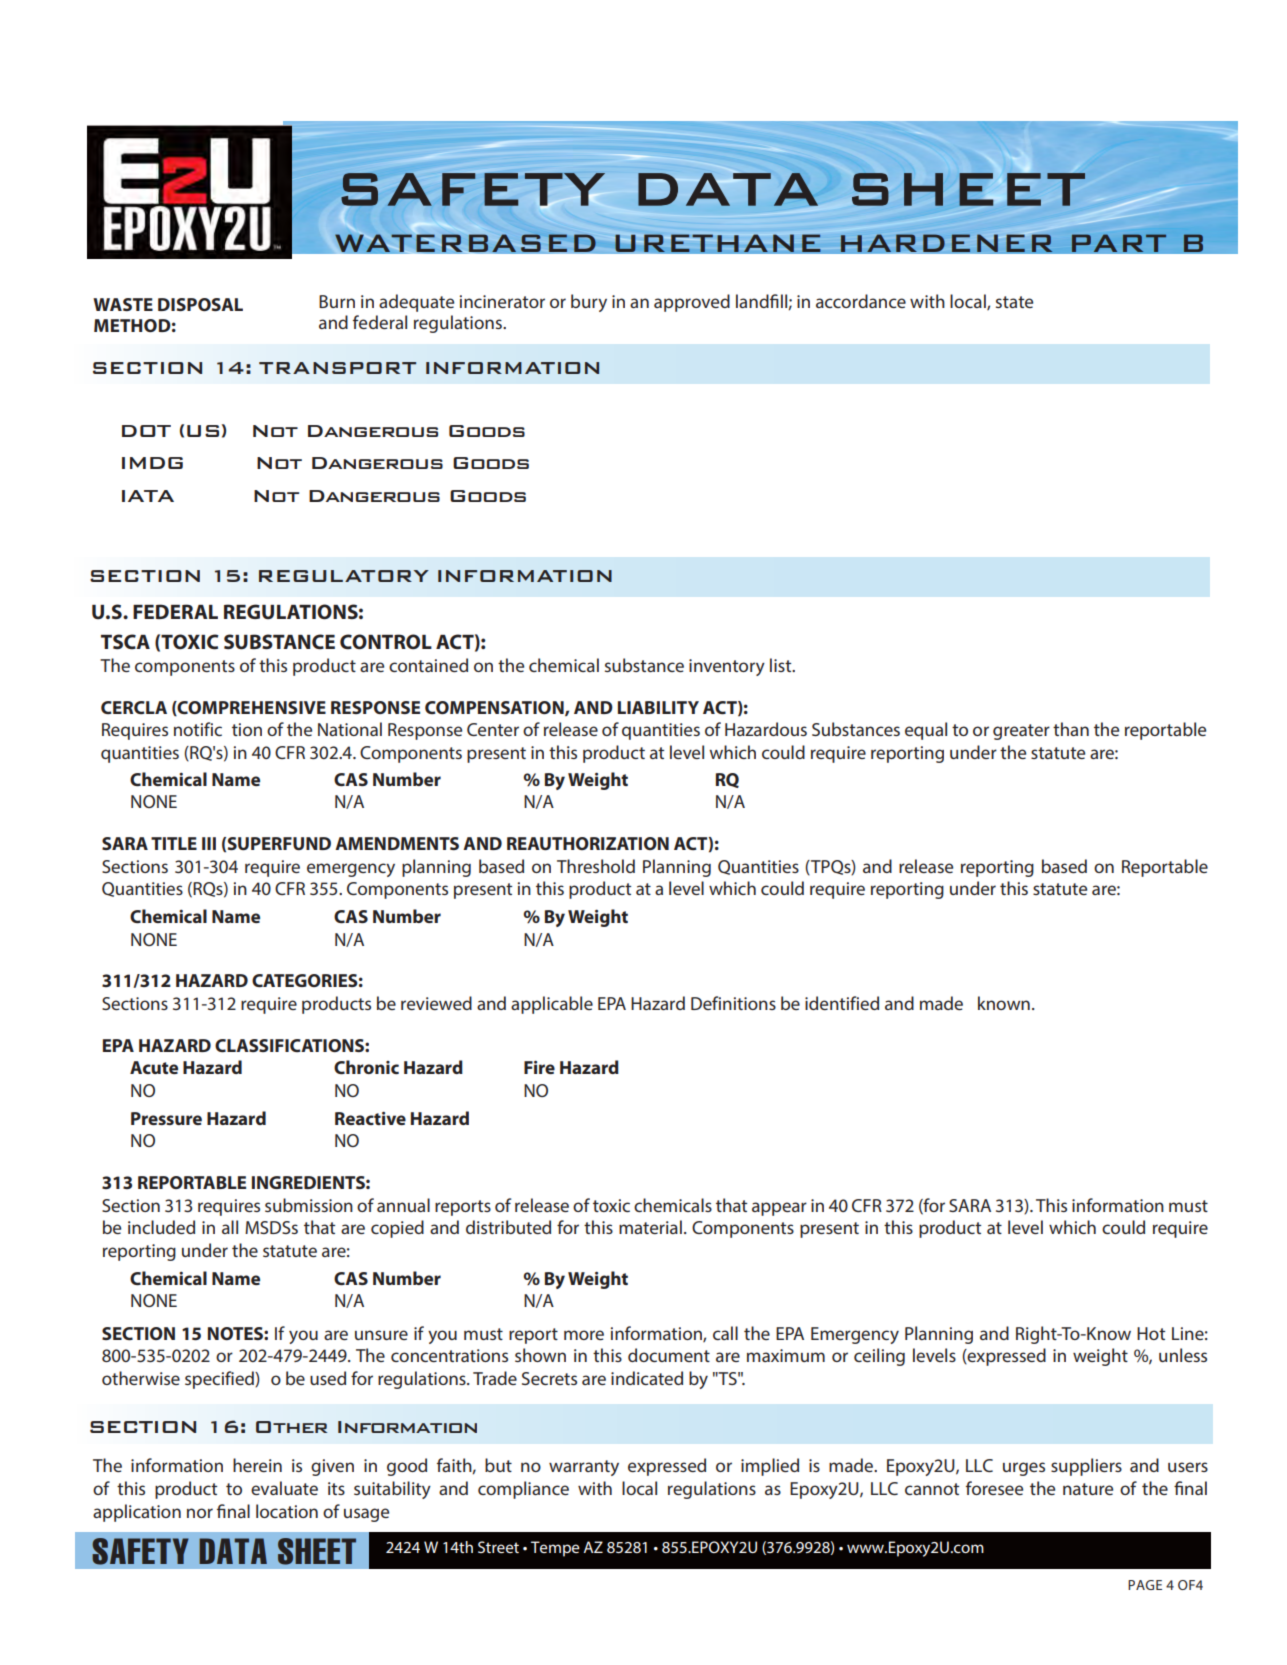 Image resolution: width=1287 pixels, height=1665 pixels. Describe the element at coordinates (596, 866) in the page. I see `Threshold` at that location.
